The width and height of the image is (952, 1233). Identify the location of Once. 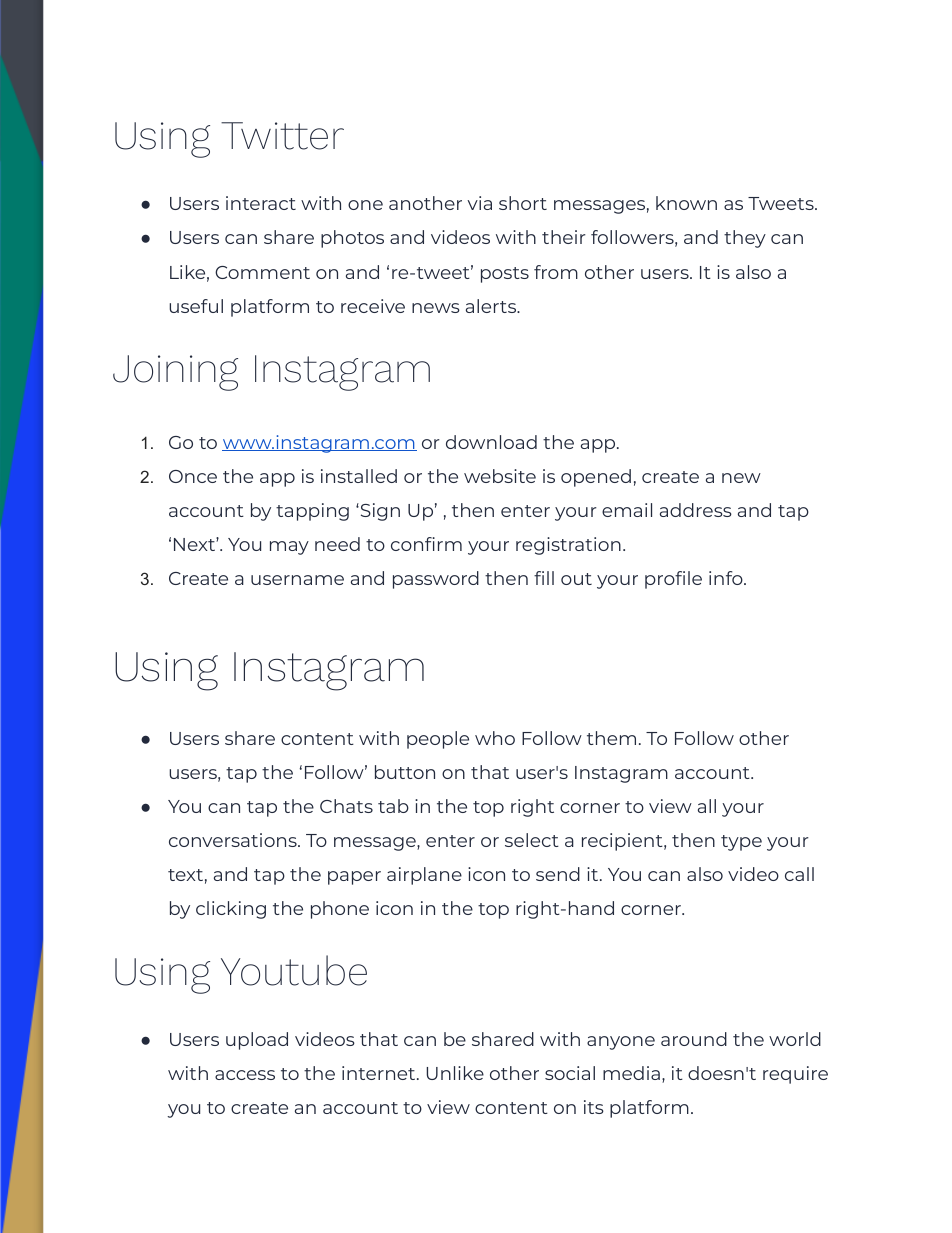
(193, 476).
